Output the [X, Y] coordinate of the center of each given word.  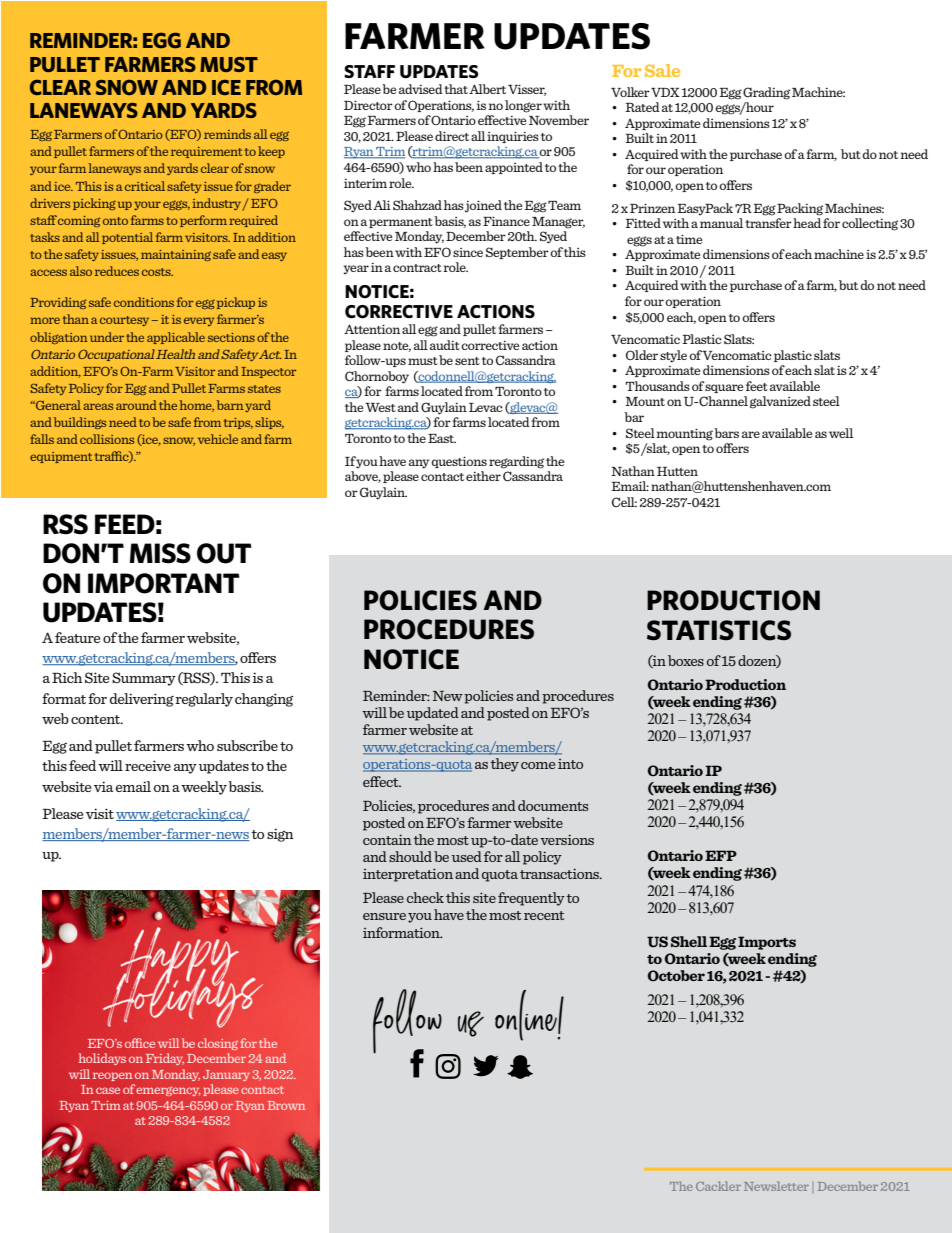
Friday [165, 1059]
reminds [227, 134]
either [483, 476]
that [456, 89]
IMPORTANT [164, 583]
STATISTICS [719, 630]
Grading [766, 93]
